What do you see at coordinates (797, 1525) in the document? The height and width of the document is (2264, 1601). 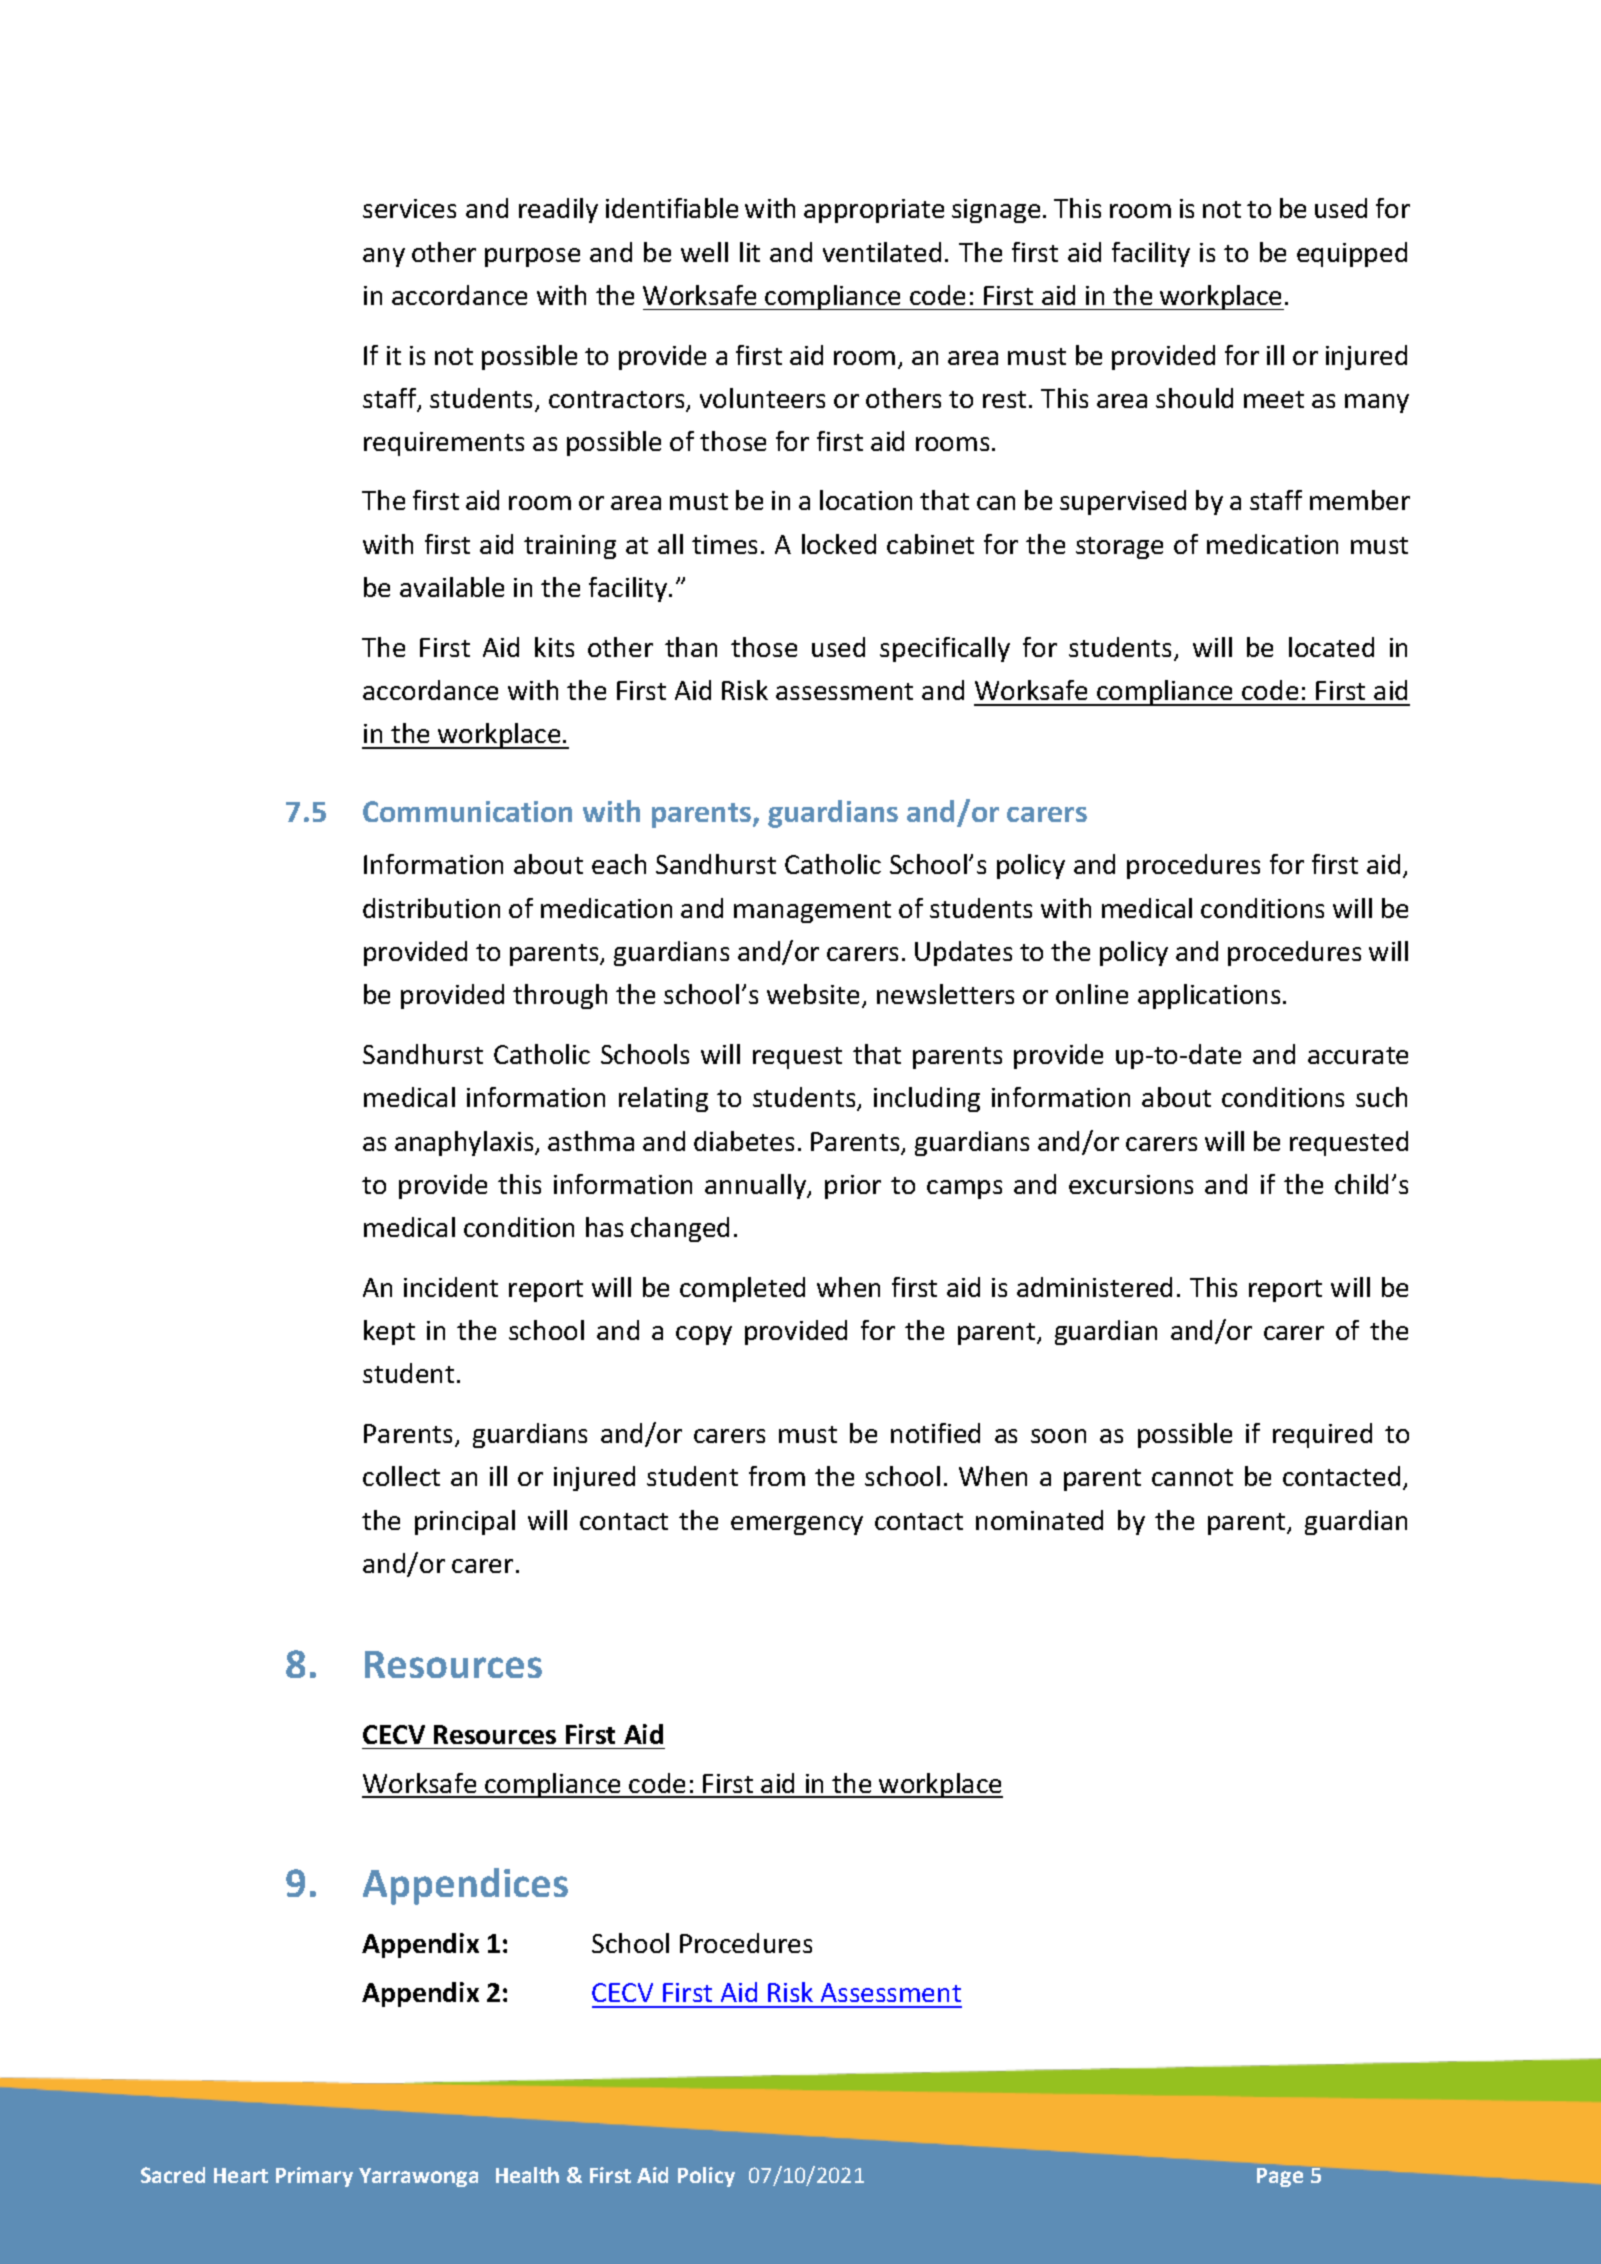 I see `emergency` at bounding box center [797, 1525].
